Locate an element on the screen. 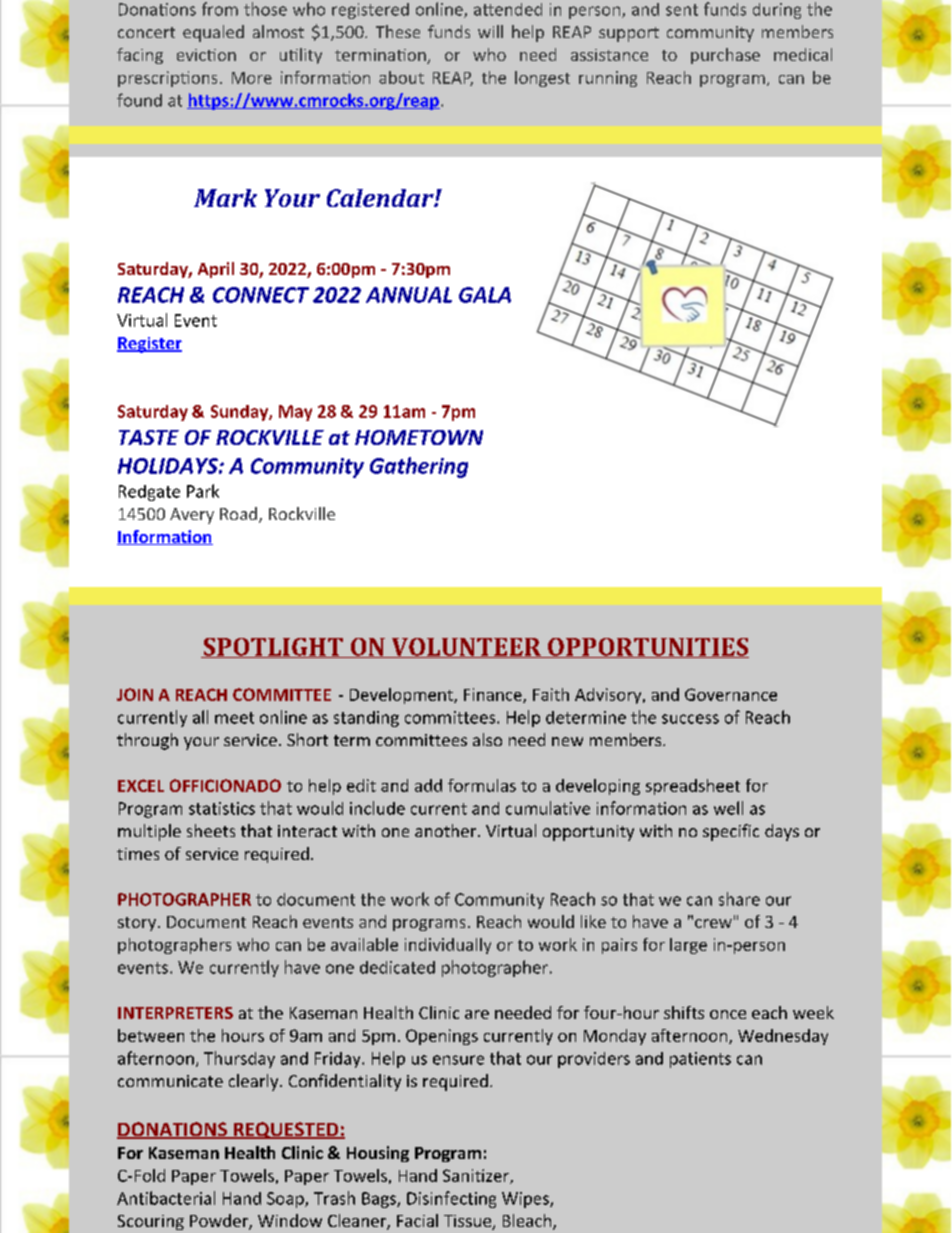 The width and height of the screenshot is (952, 1233). purchase is located at coordinates (725, 56).
